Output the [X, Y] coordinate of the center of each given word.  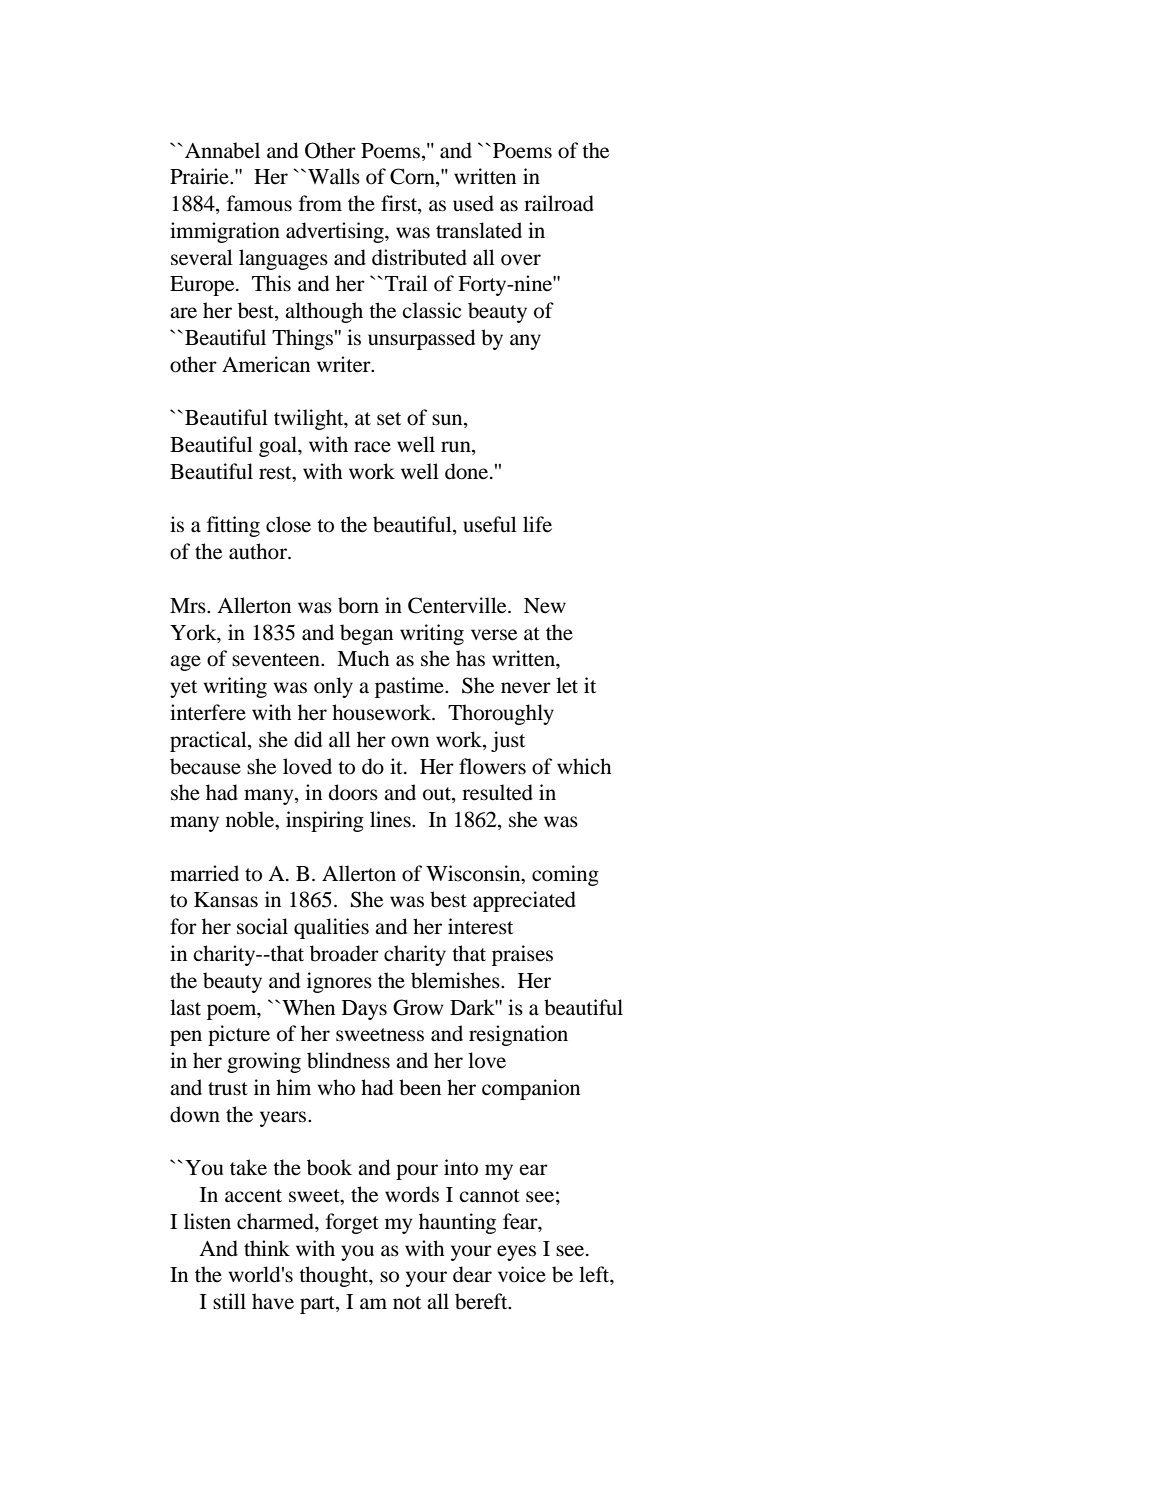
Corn [413, 177]
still [229, 1301]
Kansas [226, 900]
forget [352, 1223]
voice [522, 1274]
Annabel [222, 150]
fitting [233, 526]
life [537, 524]
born [358, 605]
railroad [559, 203]
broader [344, 953]
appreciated [524, 901]
